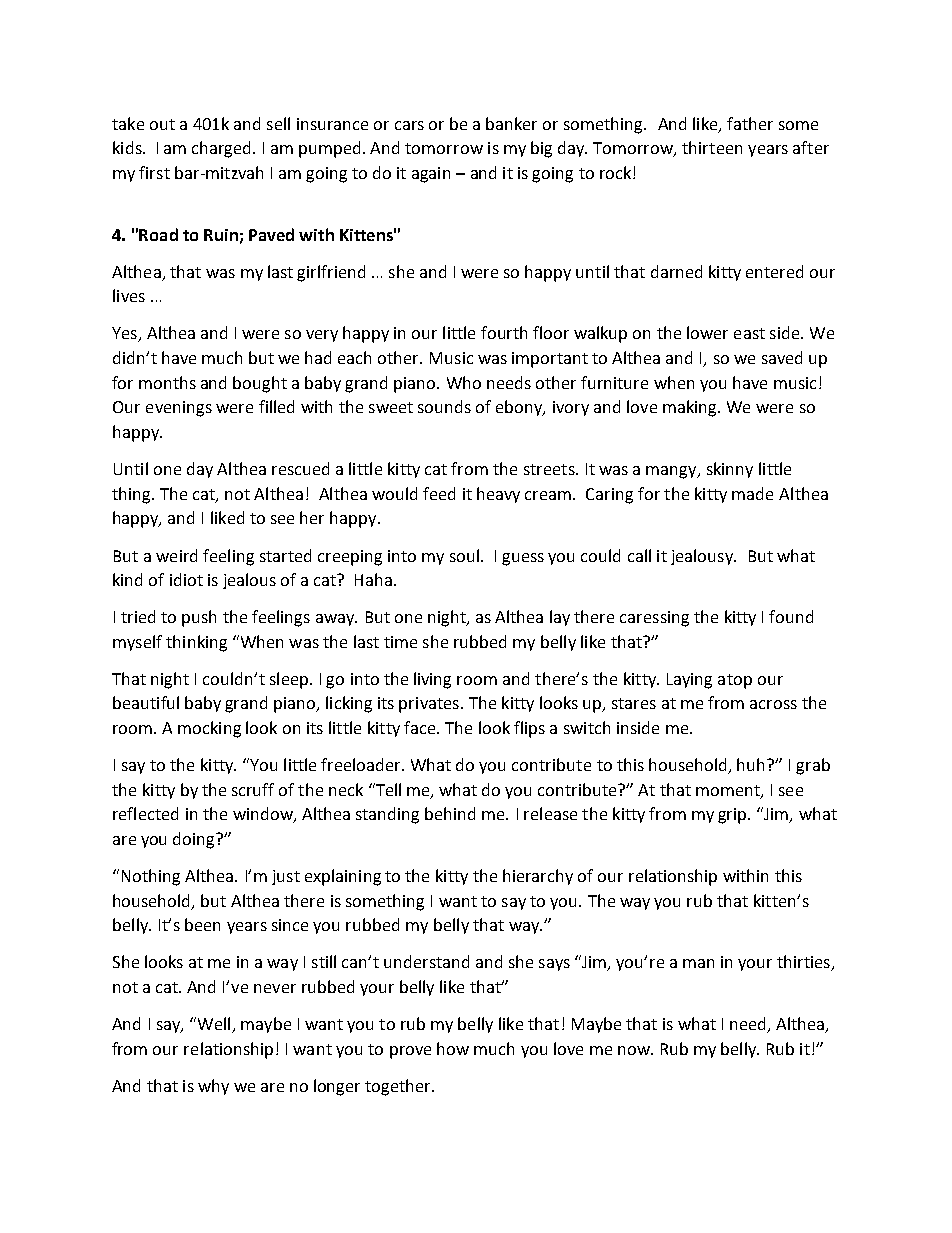  I want to click on how, so click(453, 1048).
